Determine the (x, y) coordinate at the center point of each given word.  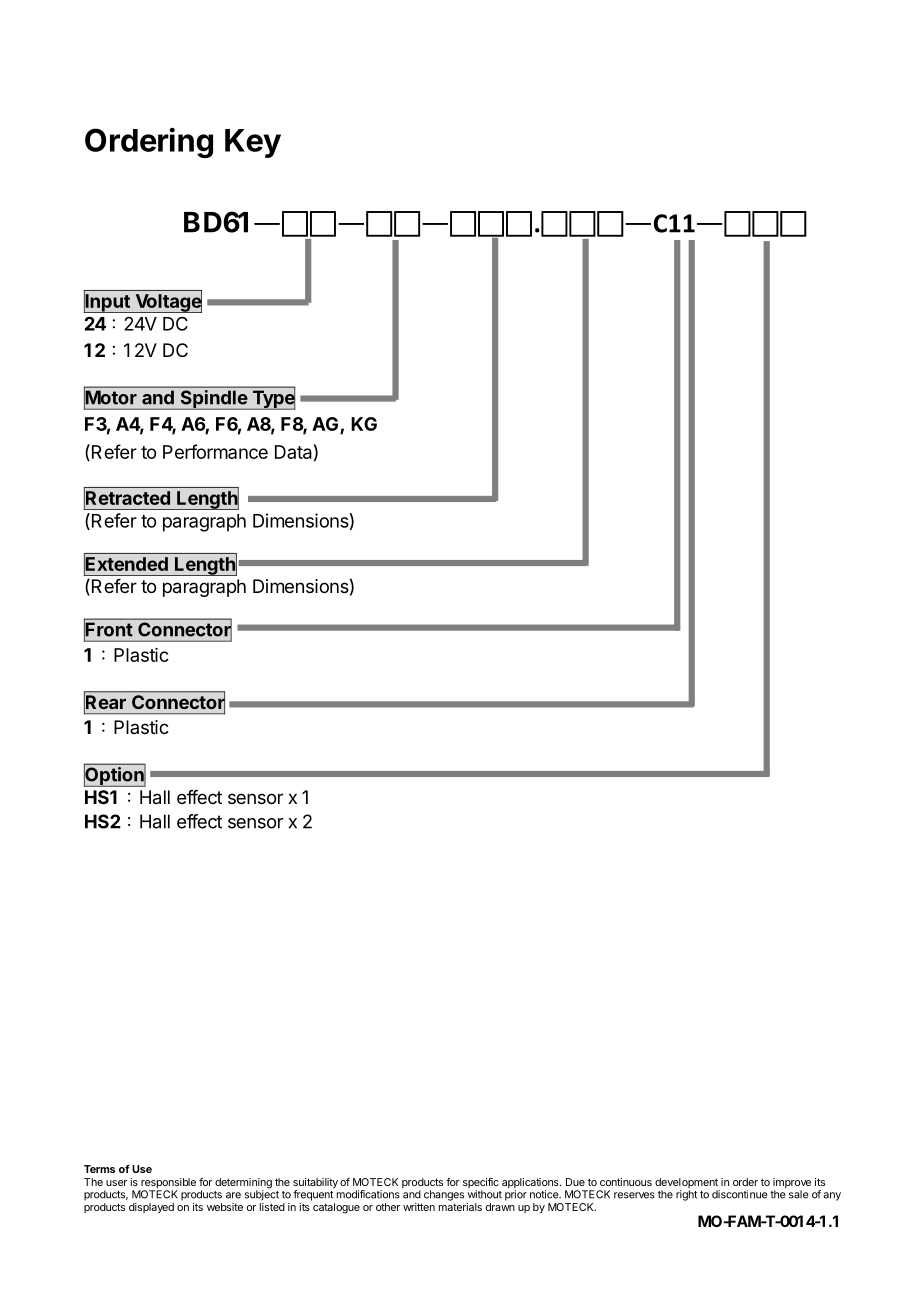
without (485, 1194)
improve (792, 1184)
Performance (215, 451)
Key (253, 143)
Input (108, 302)
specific (481, 1184)
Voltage (167, 302)
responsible (167, 1184)
